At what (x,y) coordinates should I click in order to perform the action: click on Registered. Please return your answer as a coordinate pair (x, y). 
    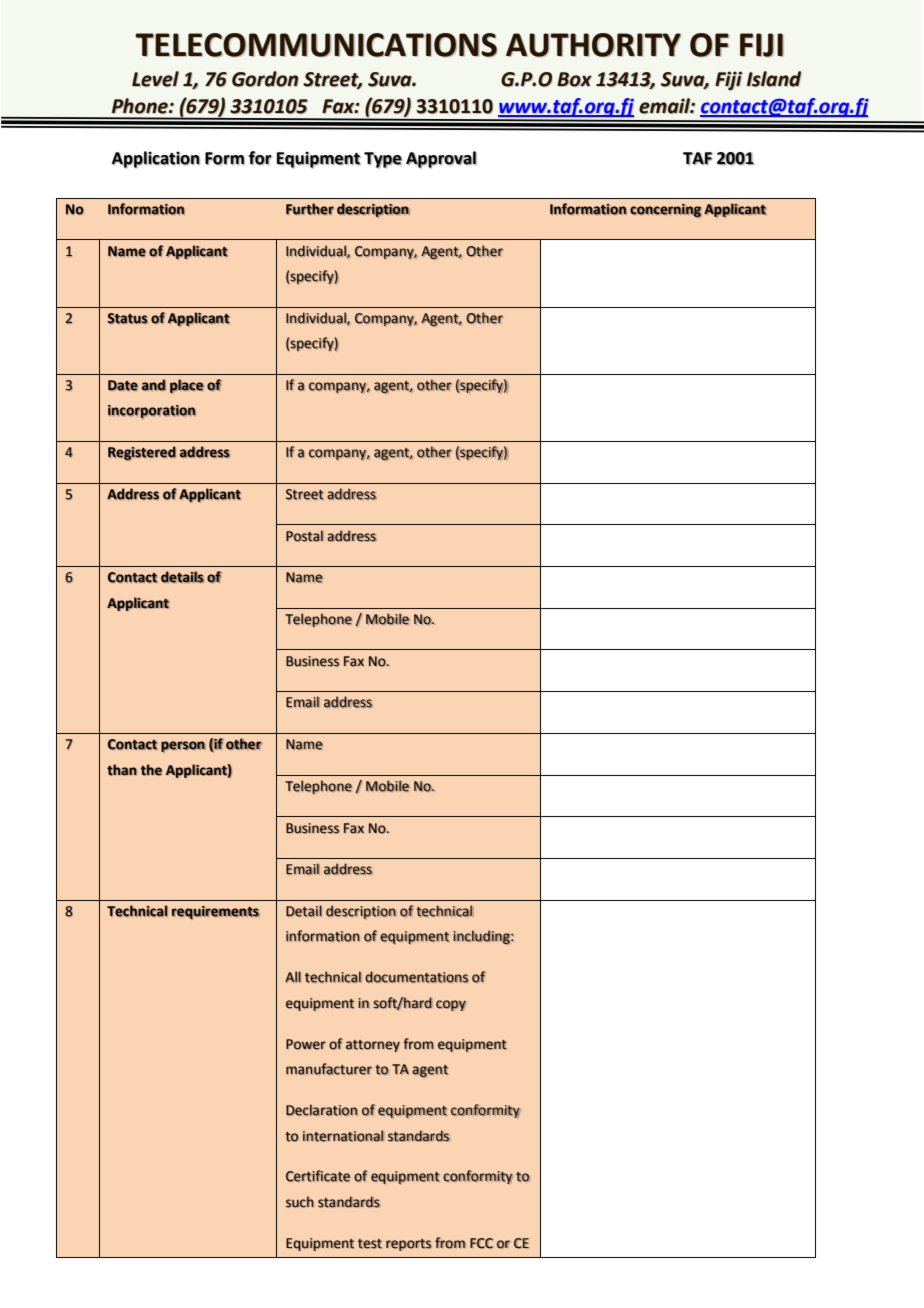
    Looking at the image, I should click on (142, 453).
